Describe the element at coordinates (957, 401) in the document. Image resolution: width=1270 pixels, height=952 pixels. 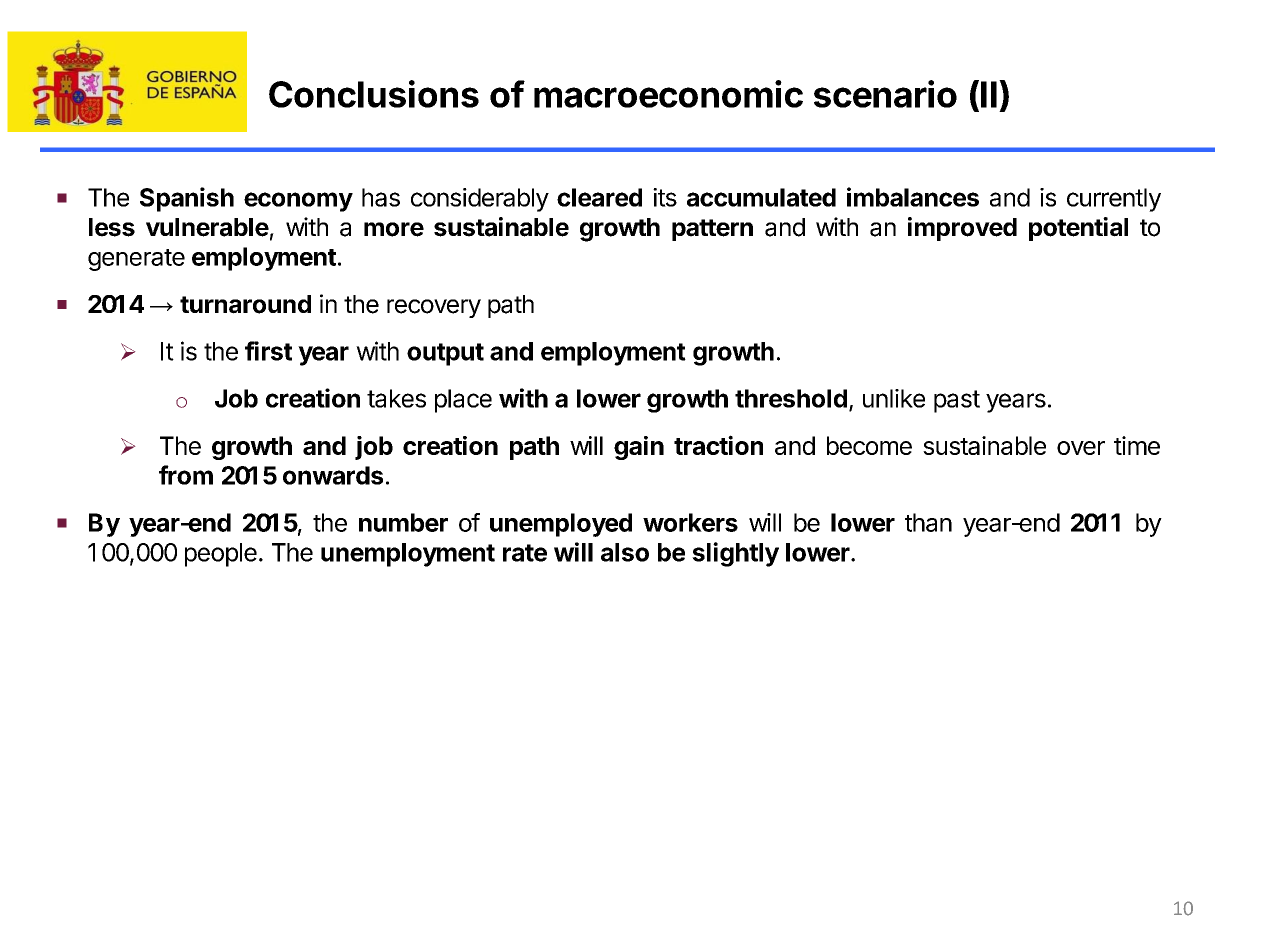
I see `past` at that location.
